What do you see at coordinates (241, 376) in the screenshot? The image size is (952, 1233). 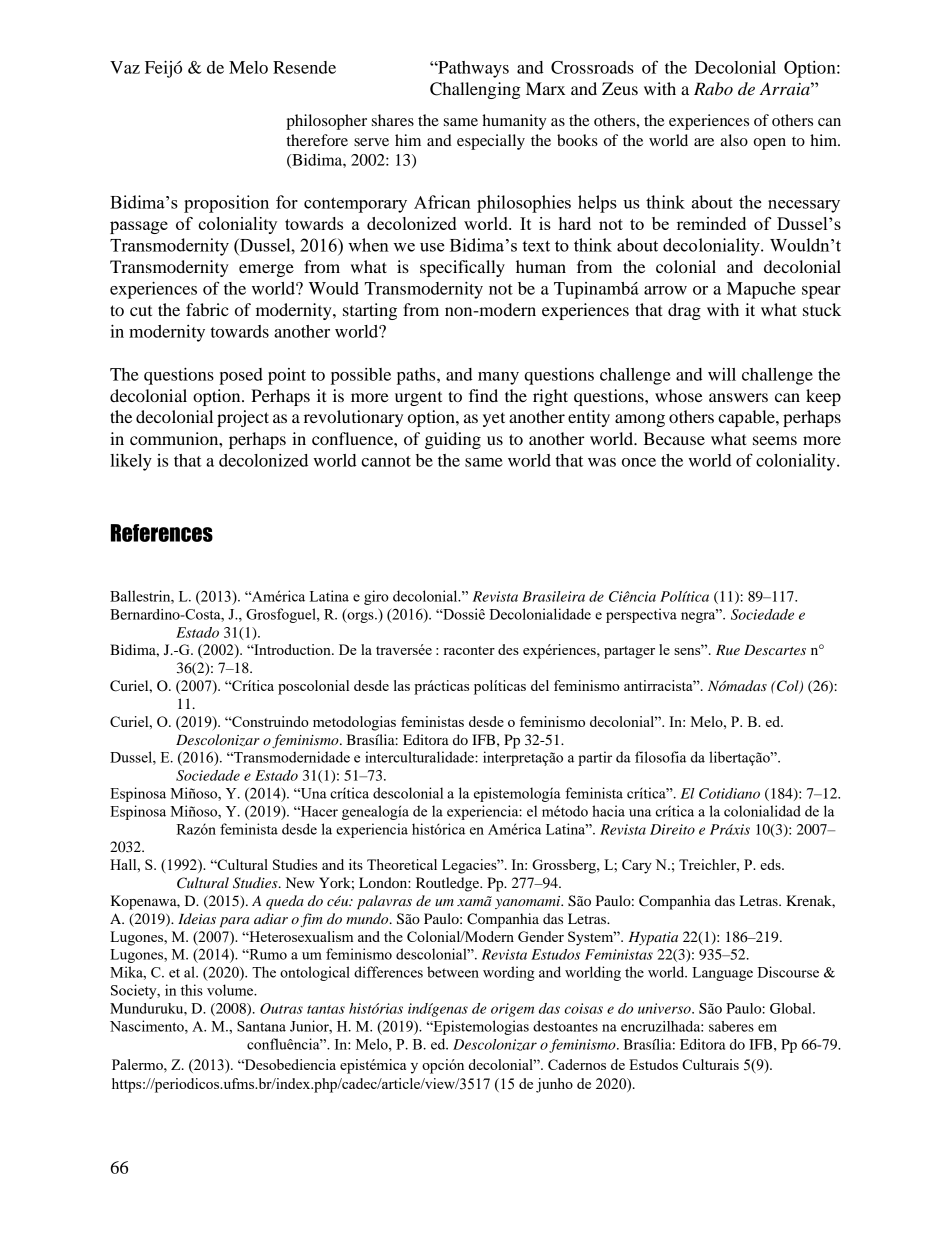 I see `posed` at bounding box center [241, 376].
